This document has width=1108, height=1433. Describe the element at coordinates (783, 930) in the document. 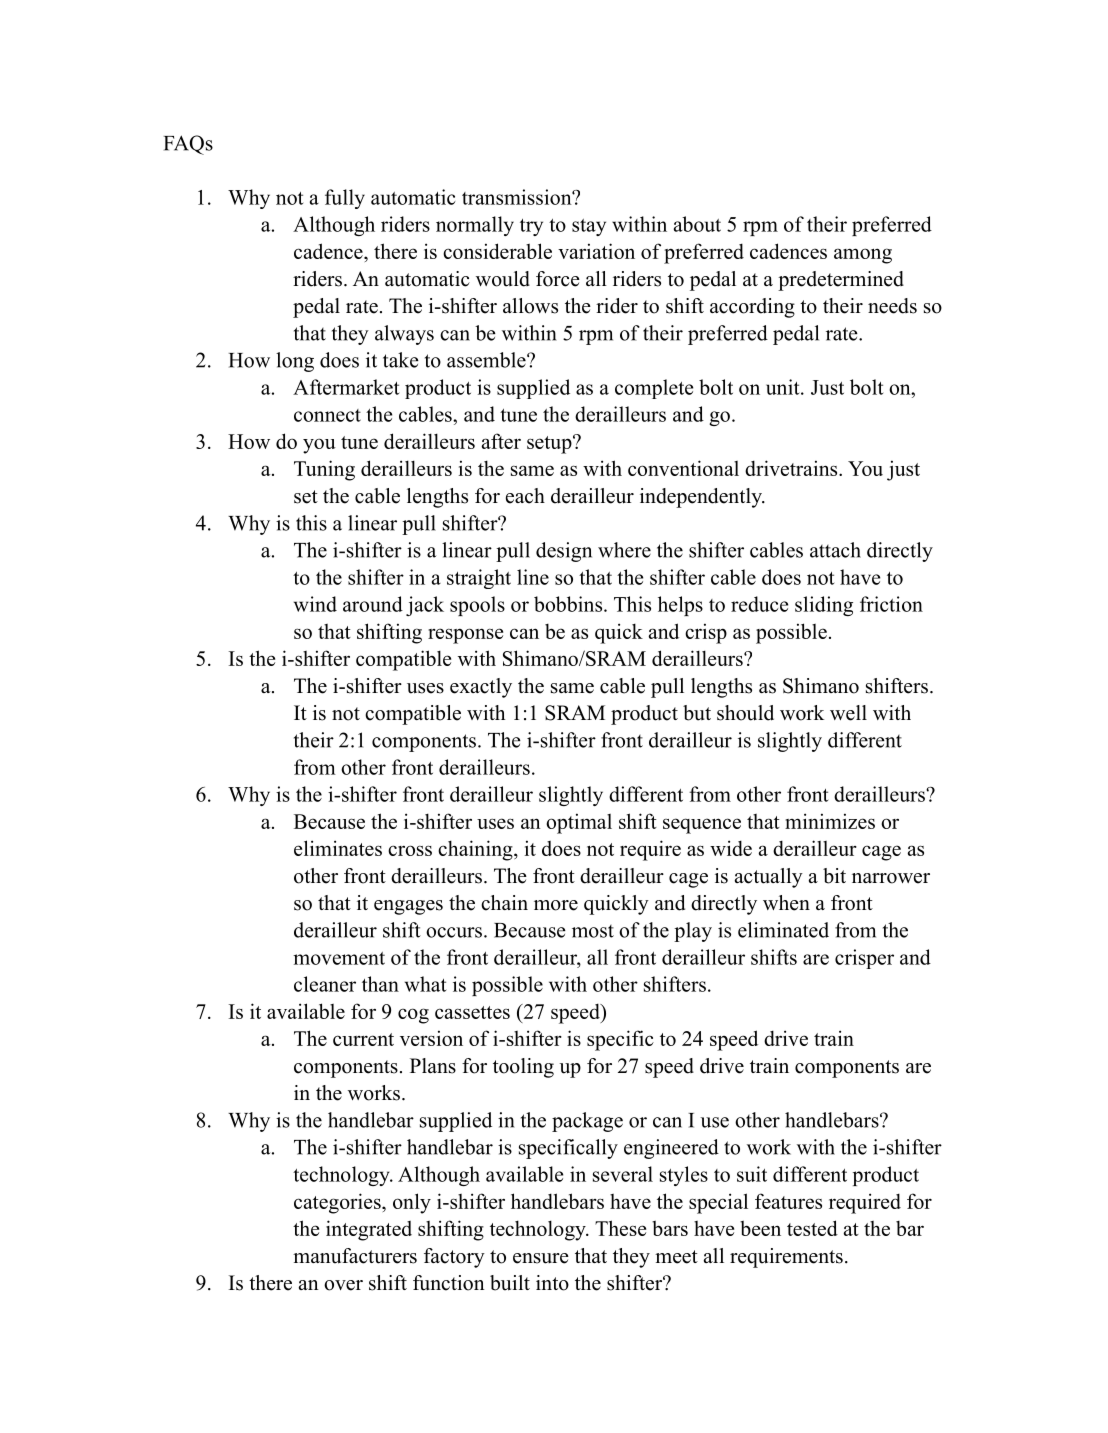

I see `eliminated` at that location.
